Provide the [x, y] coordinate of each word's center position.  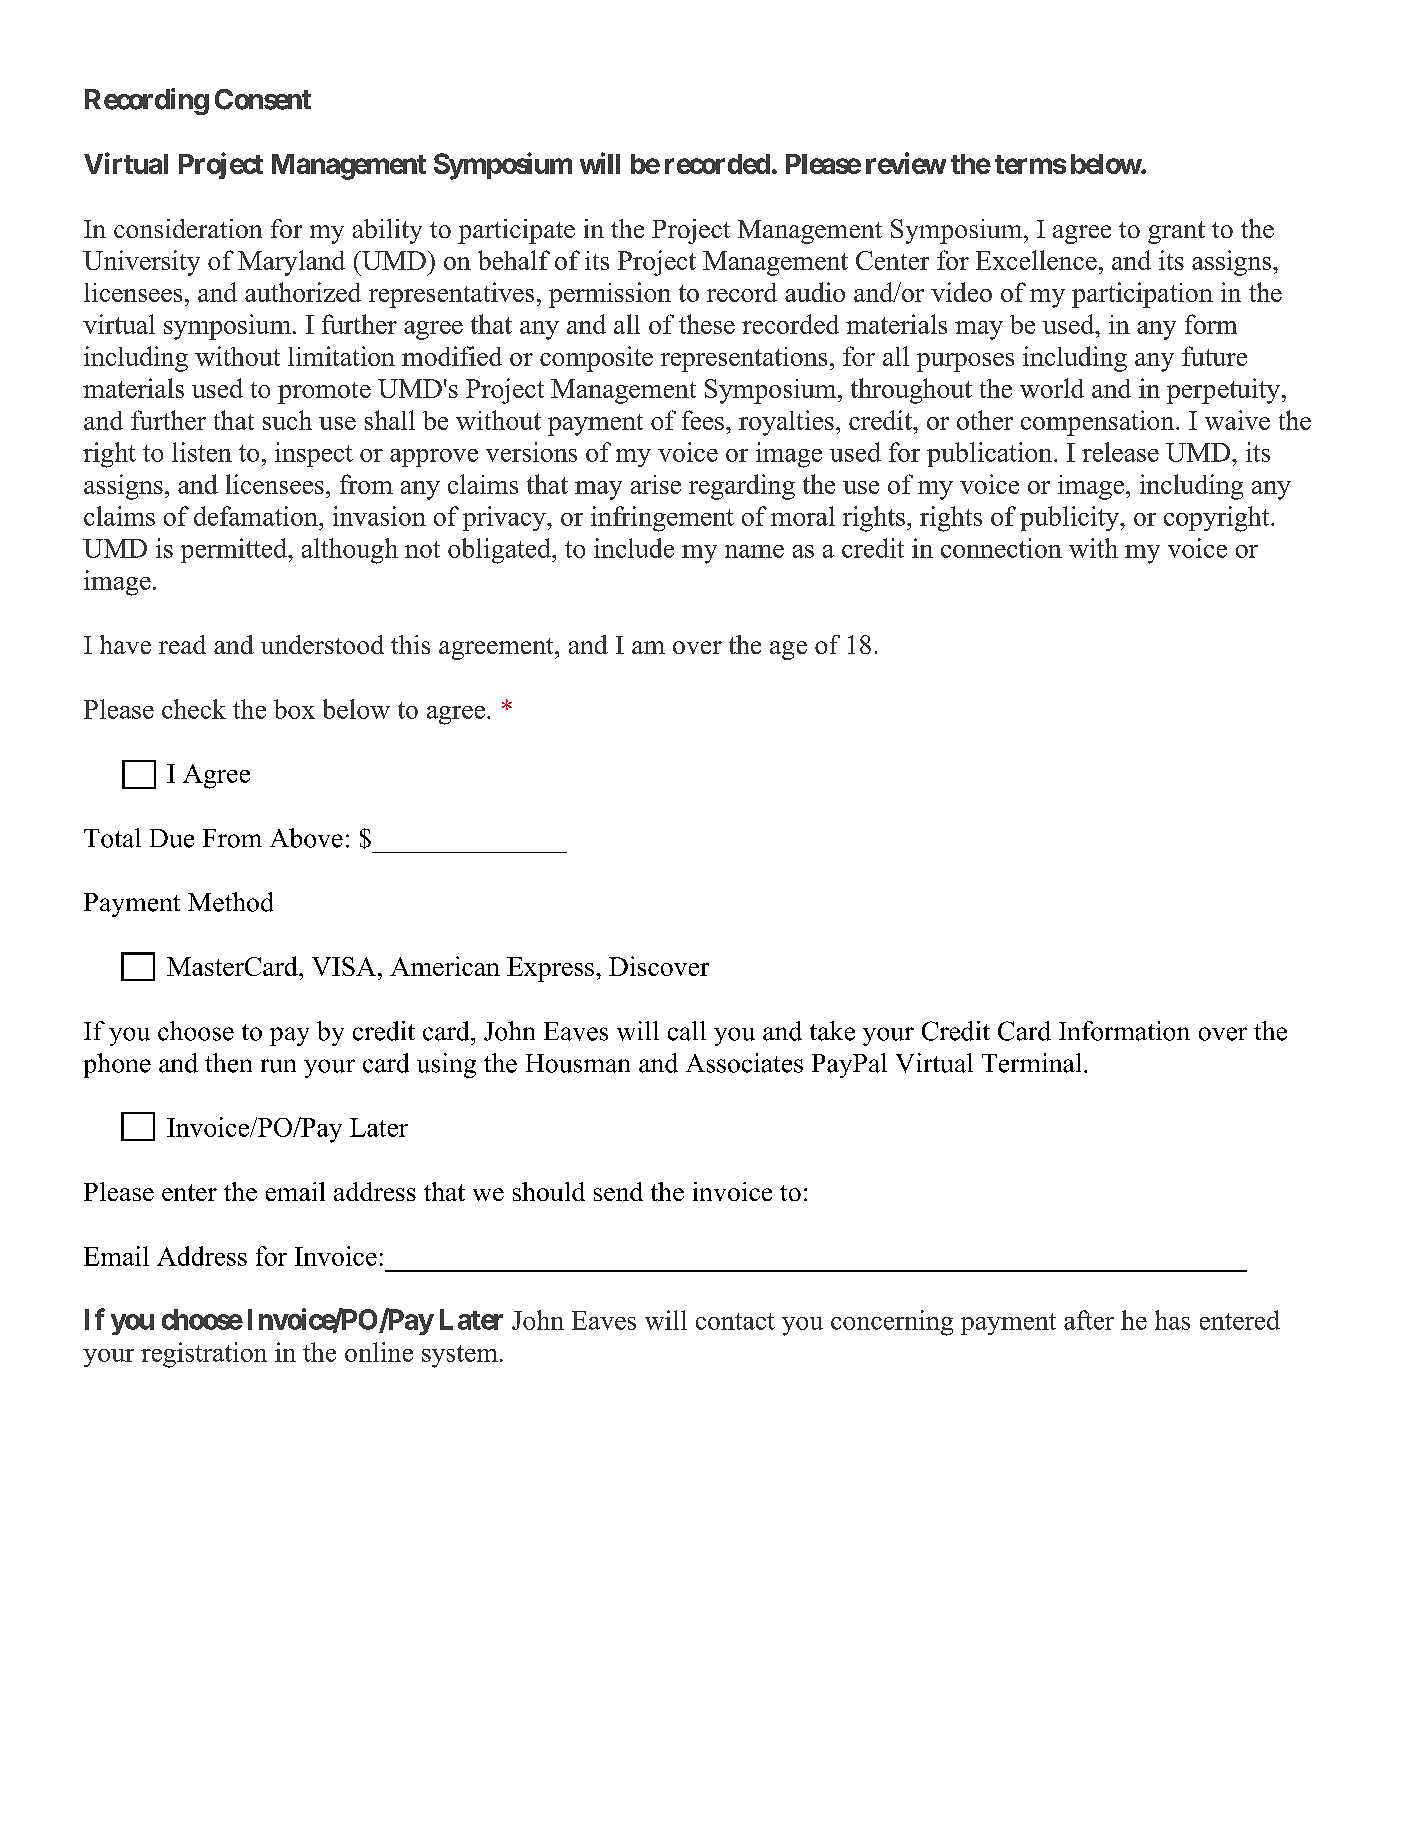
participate [516, 231]
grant [1176, 232]
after [1089, 1320]
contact [735, 1321]
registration [204, 1355]
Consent [263, 99]
